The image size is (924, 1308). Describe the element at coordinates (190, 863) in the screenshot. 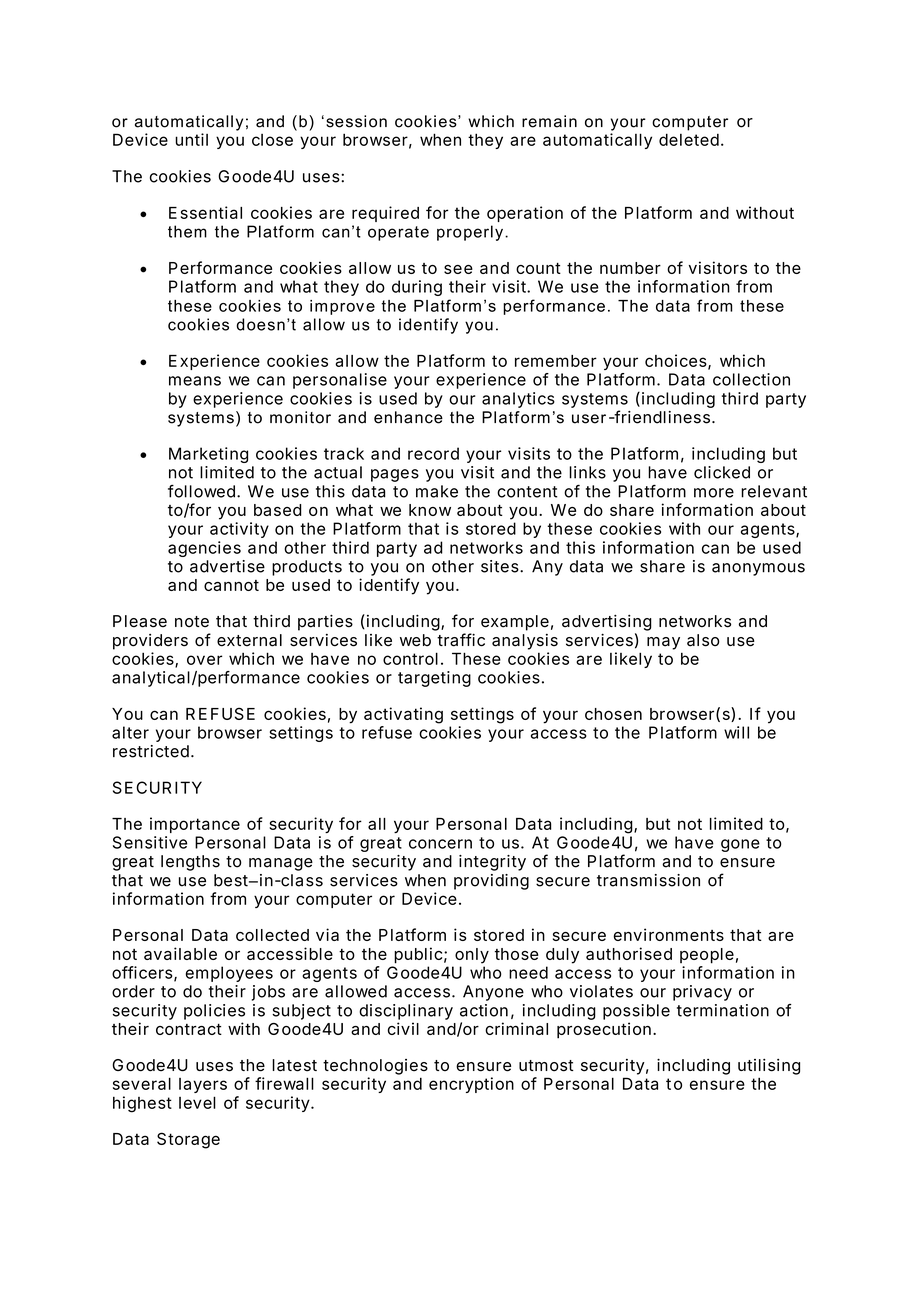

I see `lengths` at that location.
